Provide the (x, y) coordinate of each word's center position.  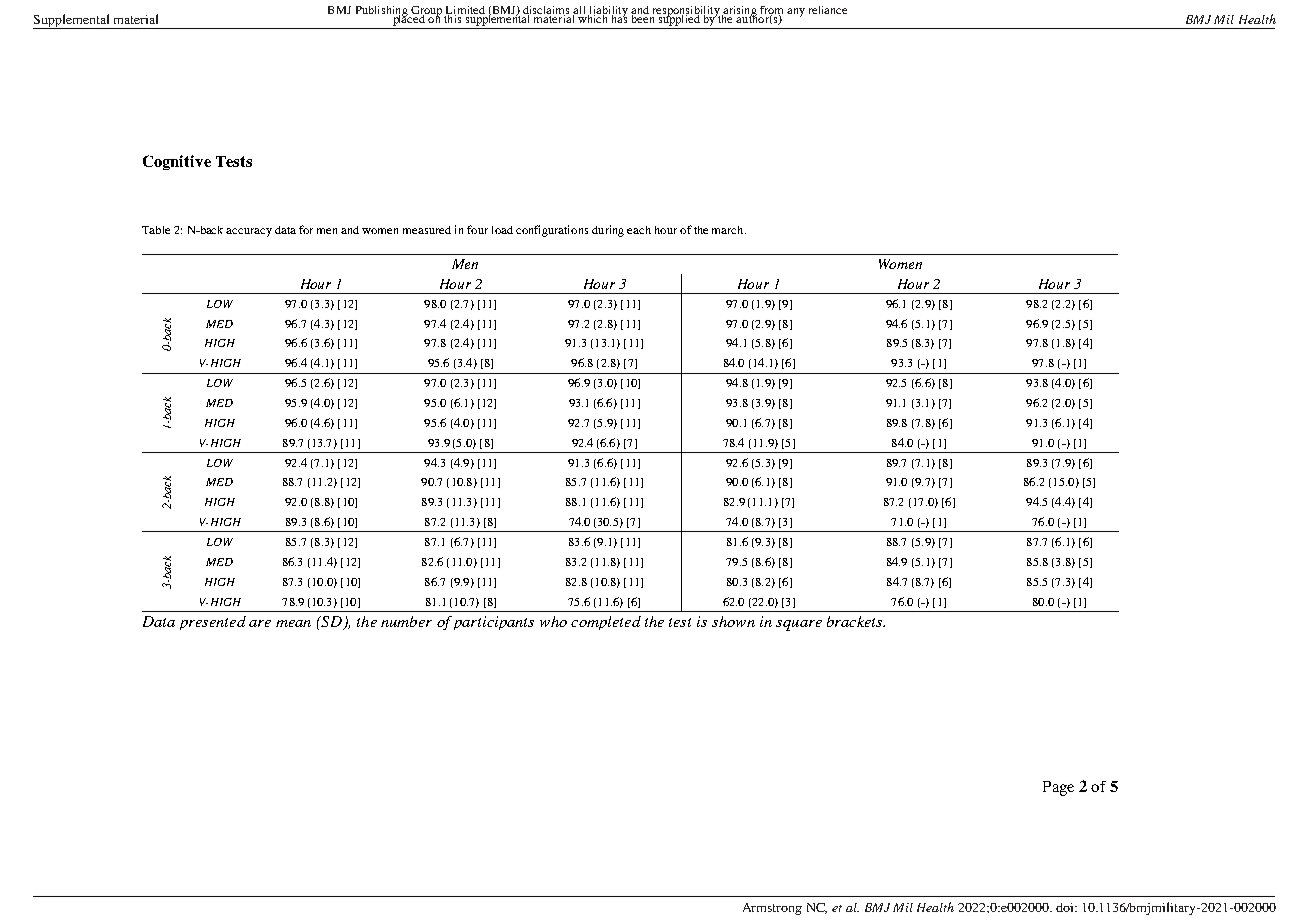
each (639, 230)
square (799, 625)
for (306, 229)
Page (1058, 788)
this (453, 17)
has (619, 17)
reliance (828, 10)
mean (293, 623)
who (553, 621)
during (608, 231)
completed (606, 623)
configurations (552, 231)
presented (213, 623)
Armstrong (772, 909)
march (729, 230)
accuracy (249, 232)
